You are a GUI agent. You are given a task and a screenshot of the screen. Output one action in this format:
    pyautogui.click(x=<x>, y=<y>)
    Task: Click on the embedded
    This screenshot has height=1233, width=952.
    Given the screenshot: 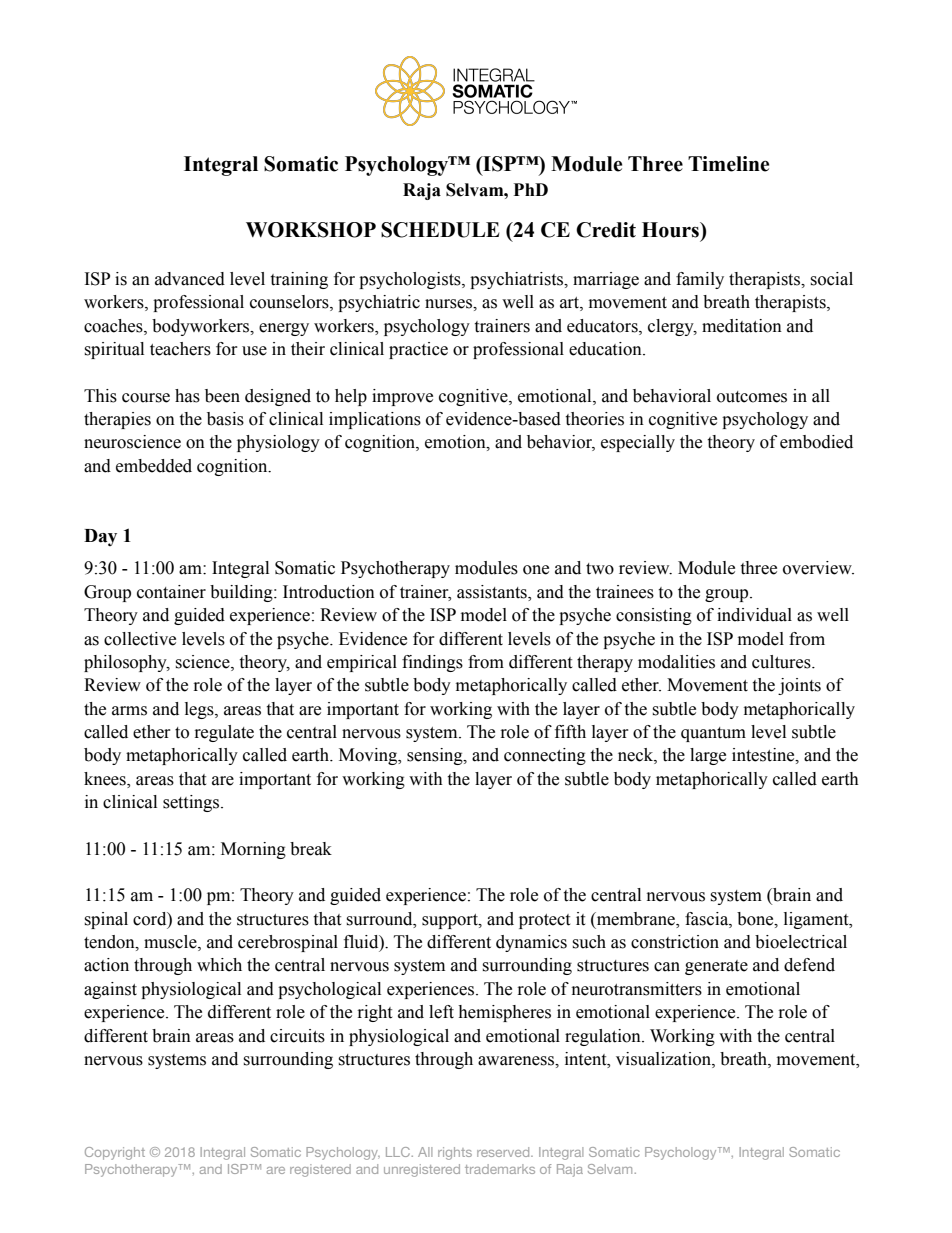 What is the action you would take?
    pyautogui.click(x=154, y=466)
